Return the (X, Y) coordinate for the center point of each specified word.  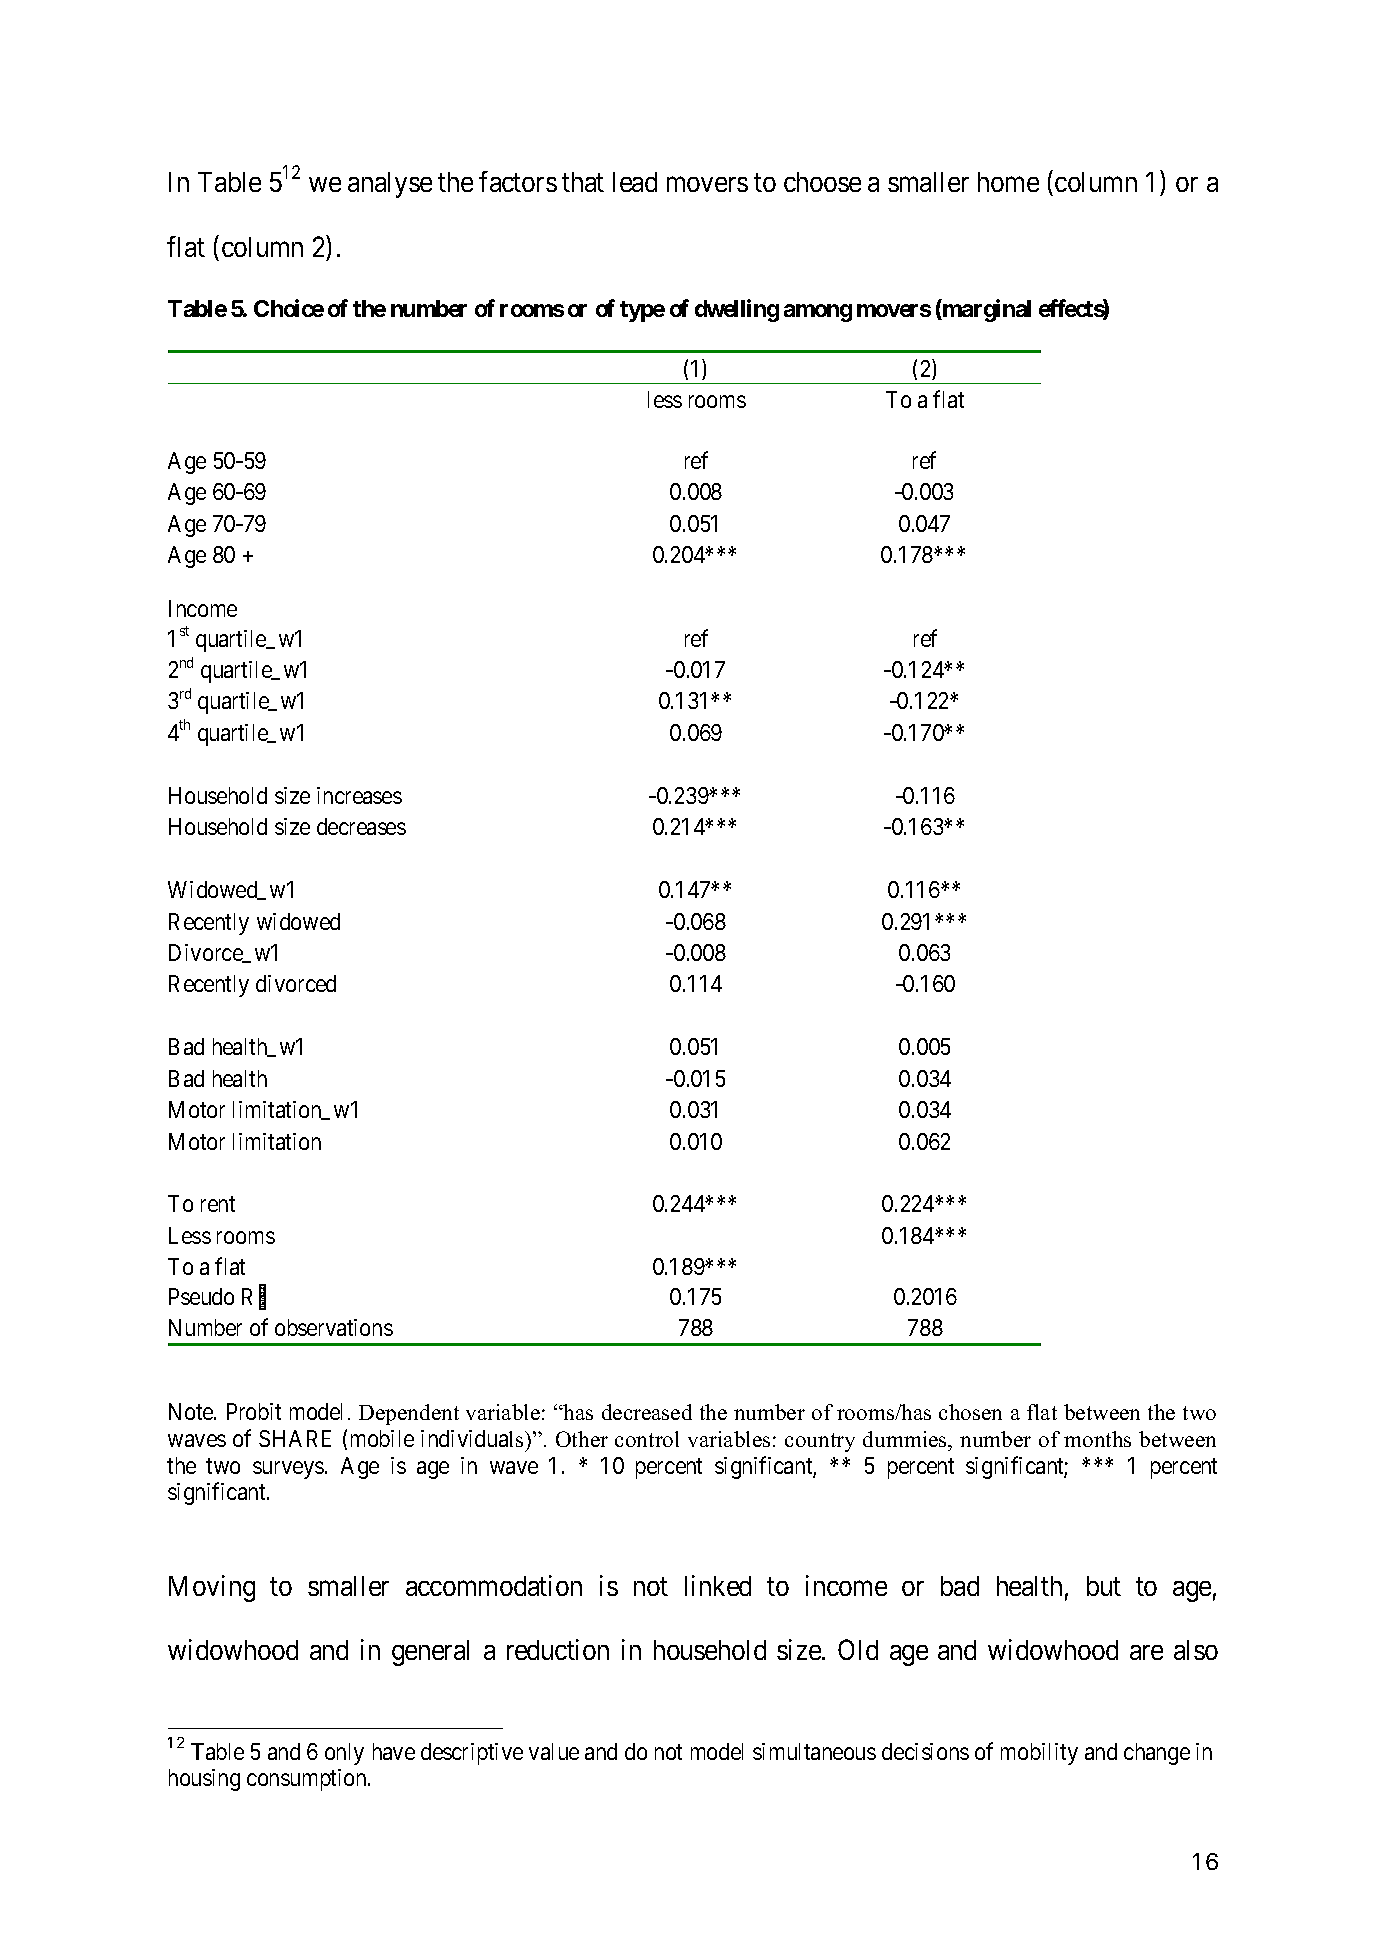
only (344, 1754)
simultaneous (814, 1751)
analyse (390, 185)
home (1008, 182)
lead (635, 182)
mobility (1039, 1754)
